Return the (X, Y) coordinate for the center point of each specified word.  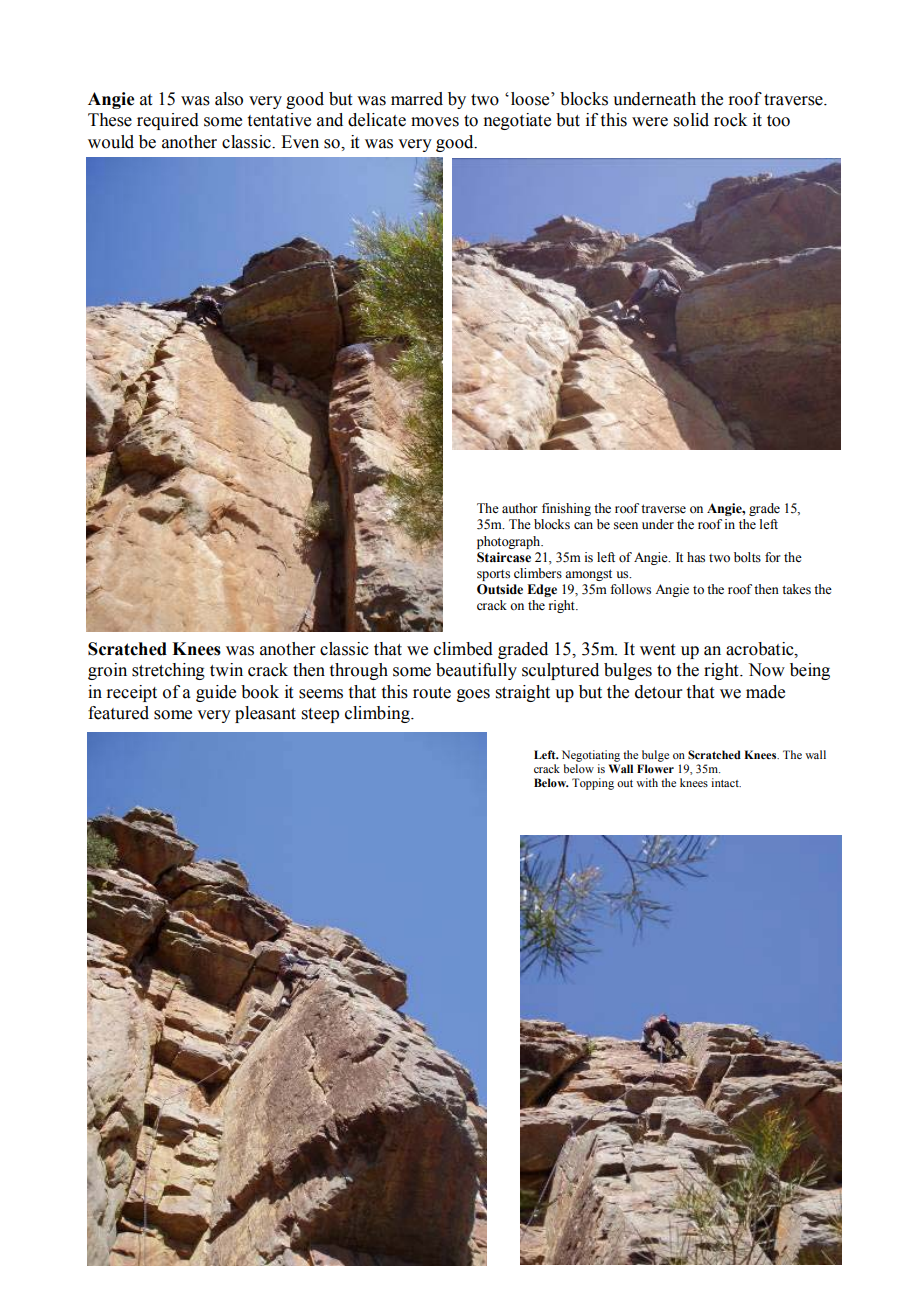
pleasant (265, 714)
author (520, 508)
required (168, 121)
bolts (747, 557)
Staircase (504, 557)
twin (226, 670)
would (111, 142)
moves (435, 122)
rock (730, 120)
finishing (566, 509)
